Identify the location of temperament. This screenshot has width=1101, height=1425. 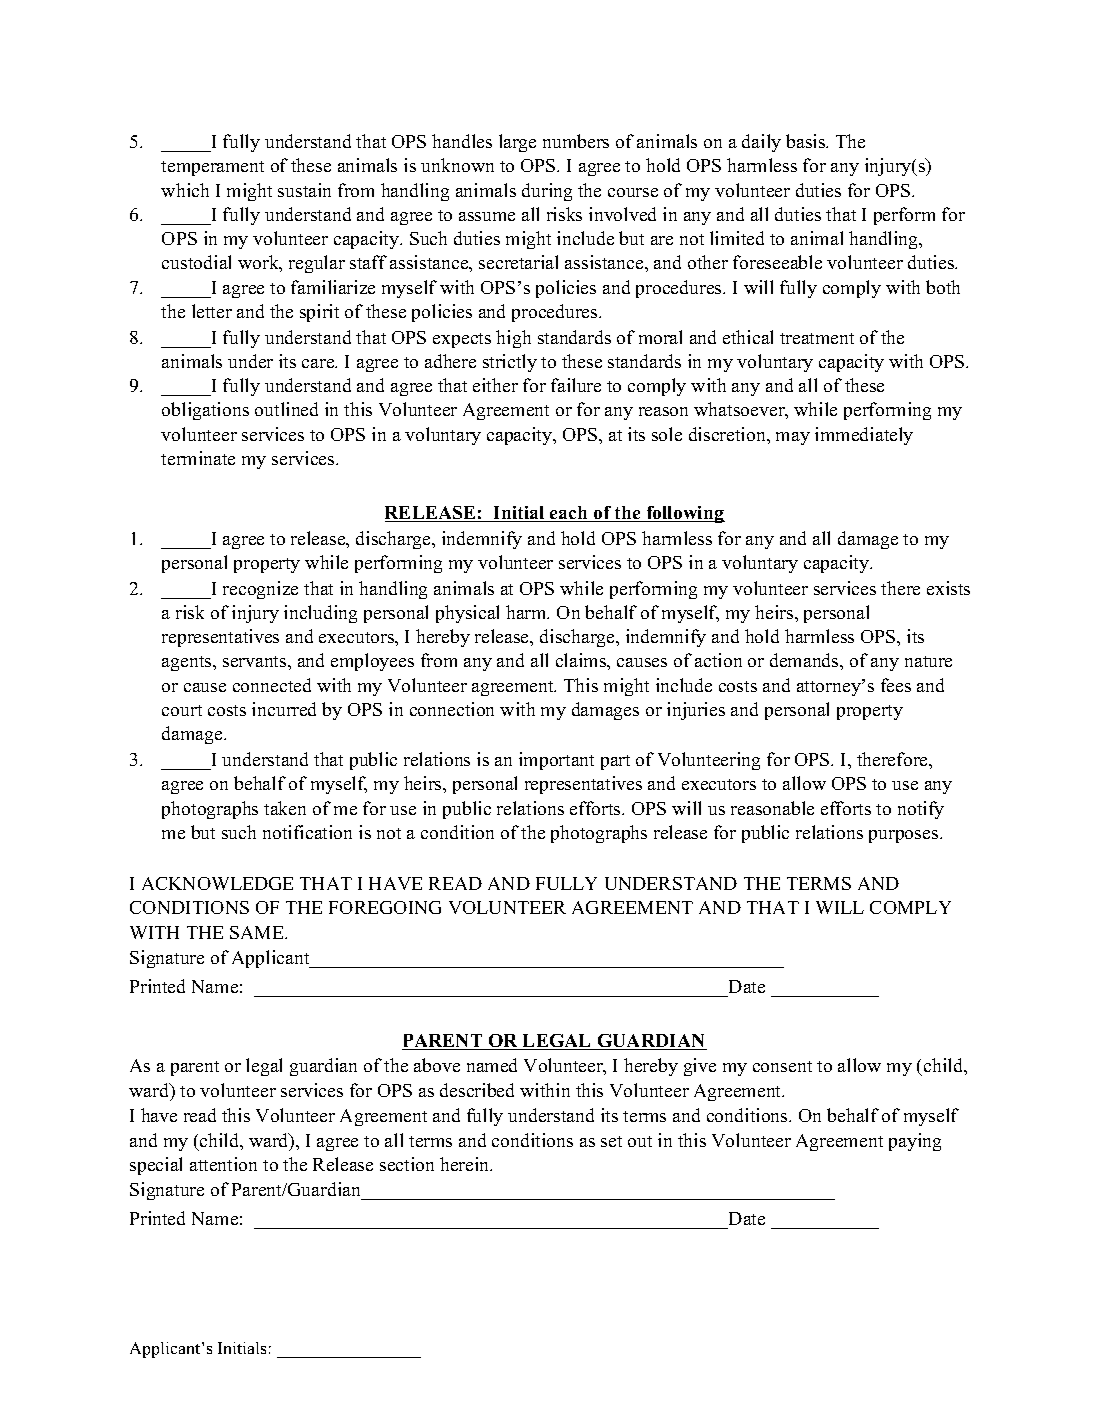
(212, 168).
